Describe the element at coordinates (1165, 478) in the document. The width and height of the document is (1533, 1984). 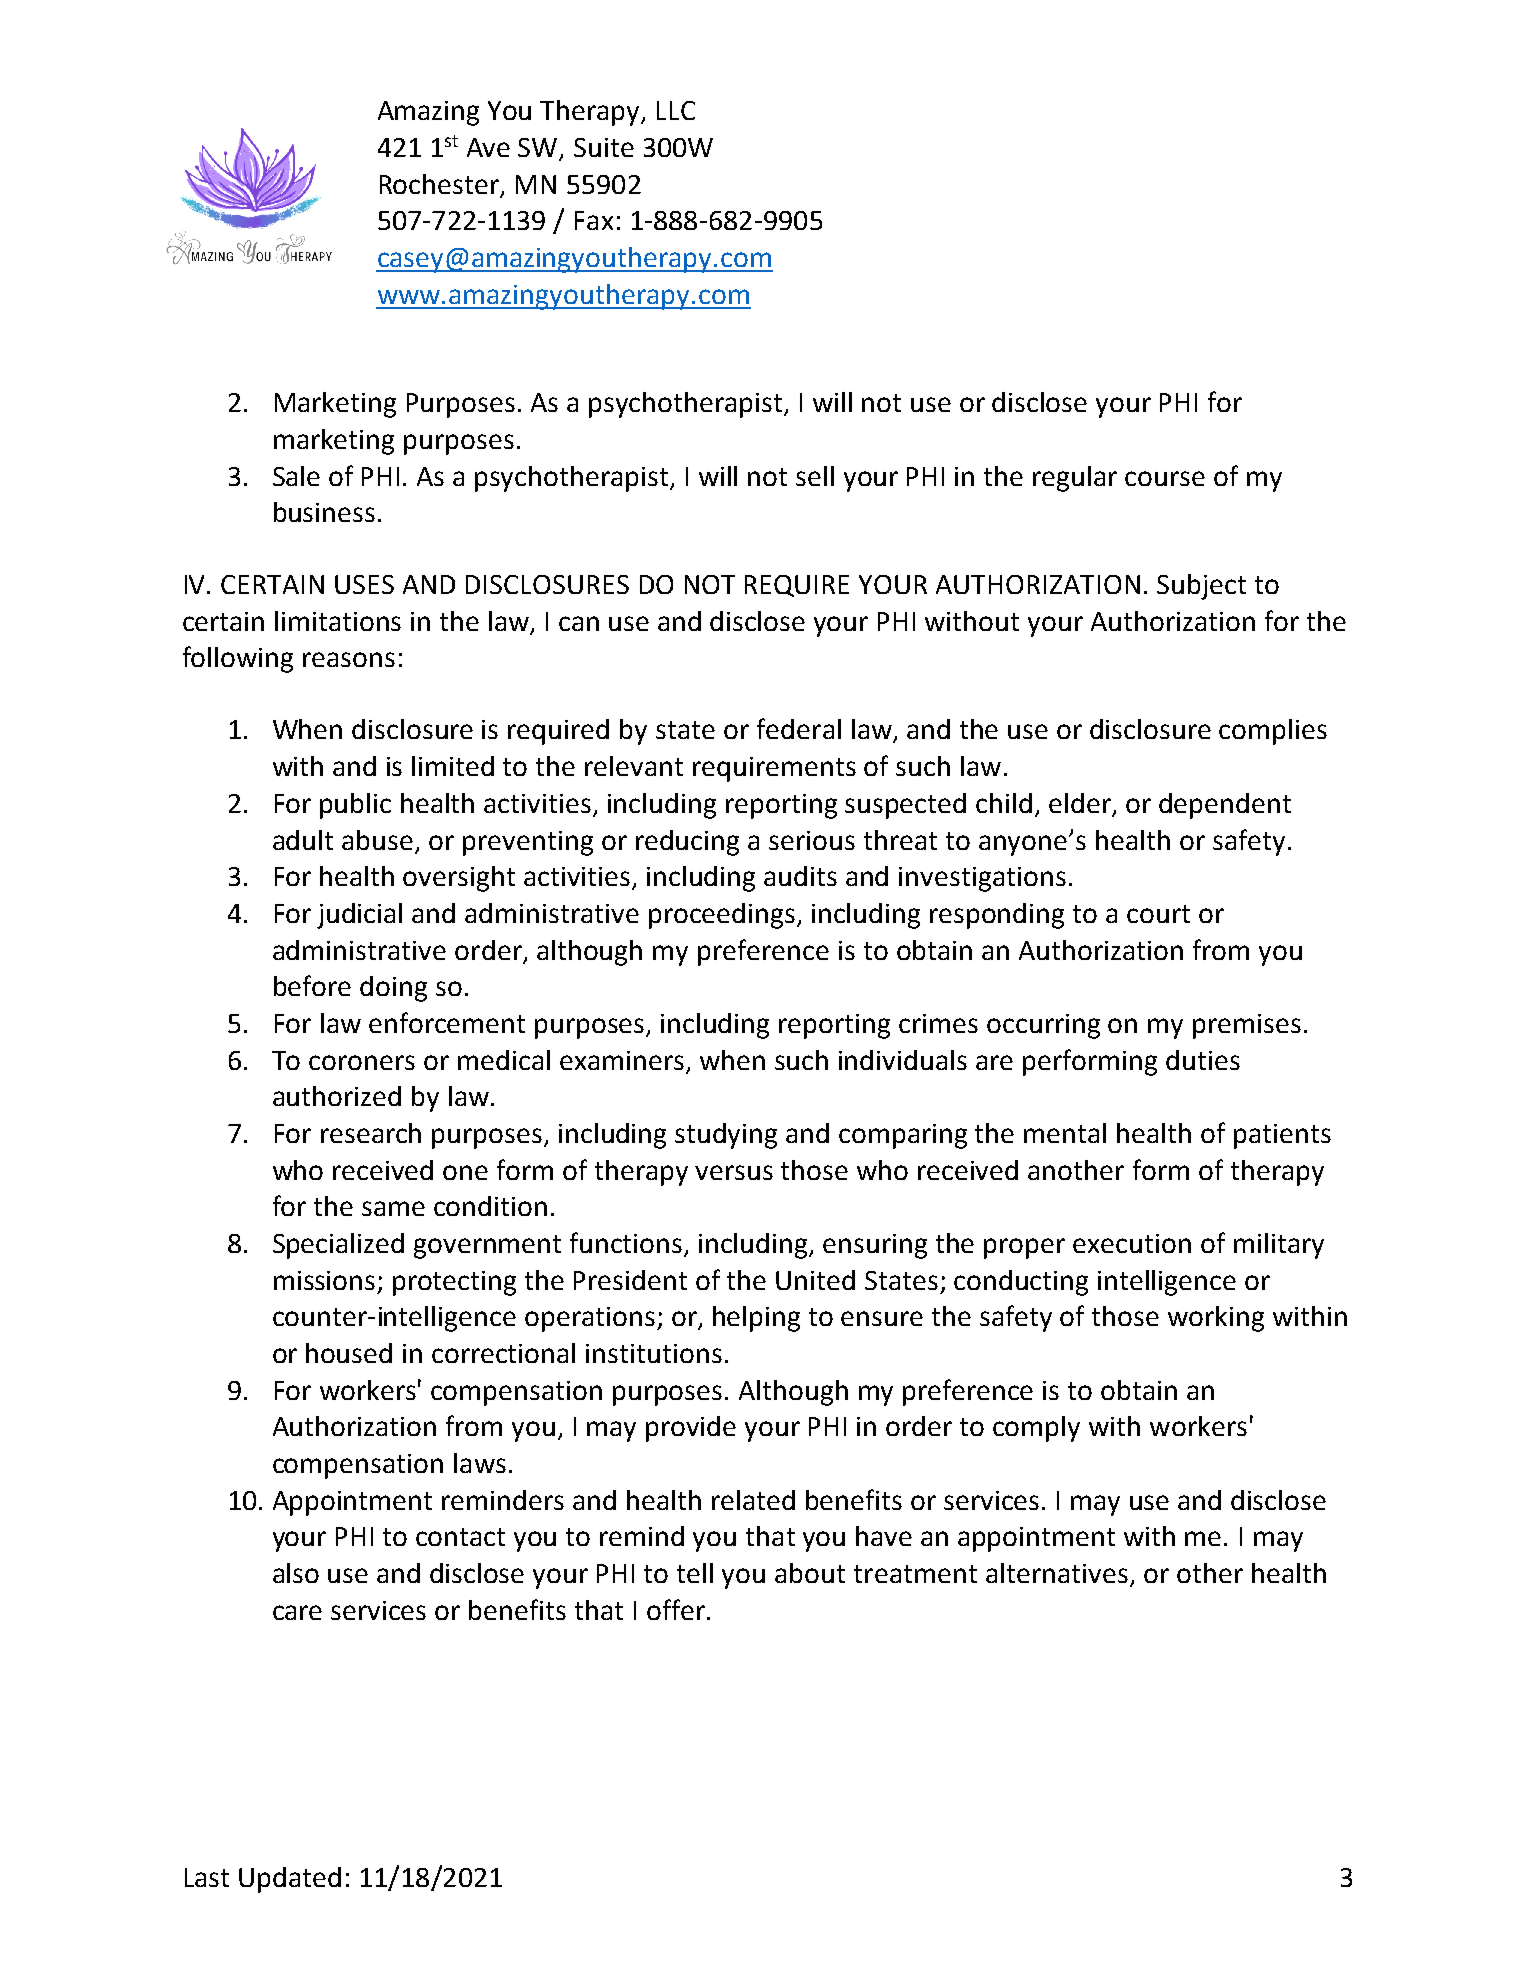
I see `course` at that location.
